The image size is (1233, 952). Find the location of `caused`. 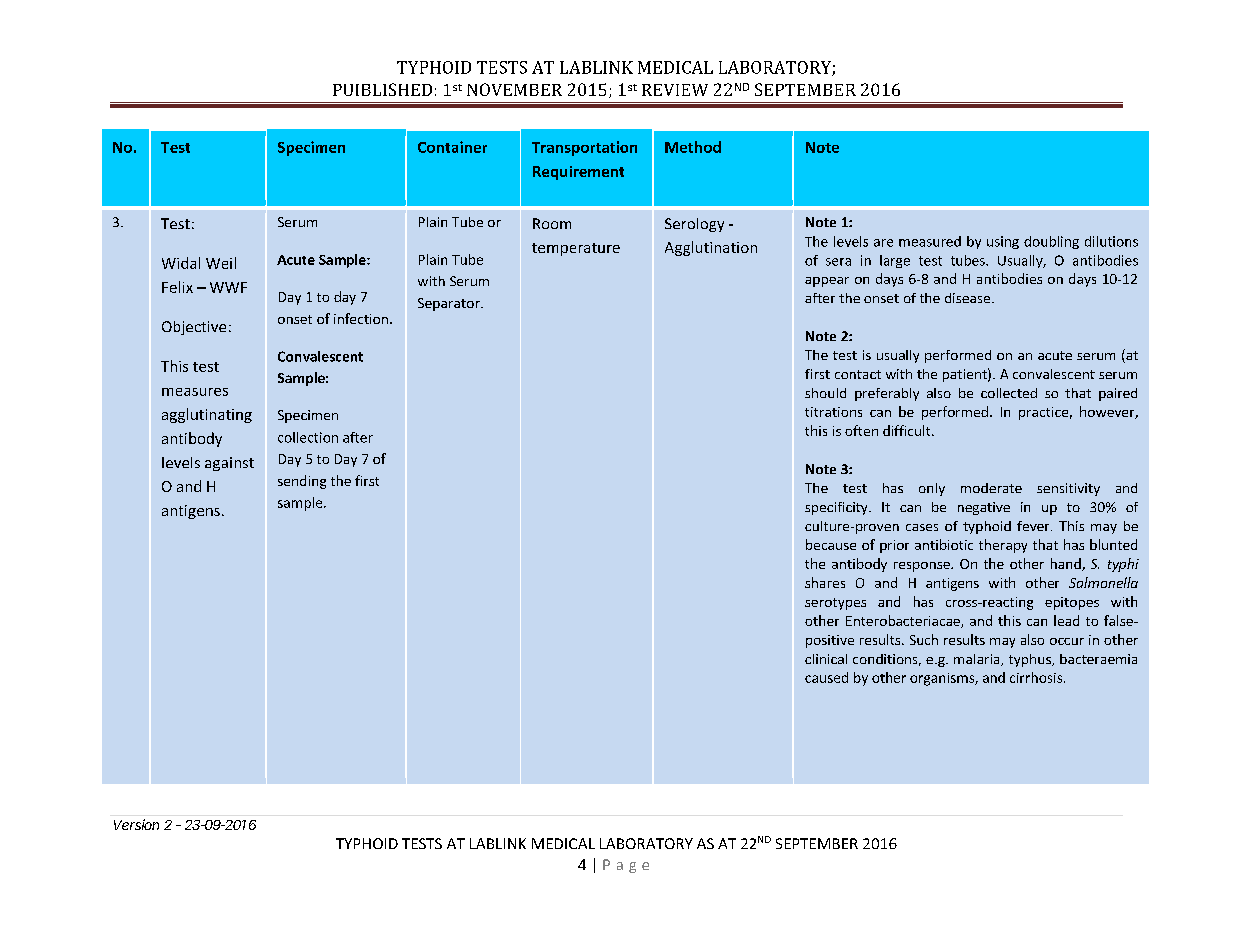

caused is located at coordinates (826, 677).
